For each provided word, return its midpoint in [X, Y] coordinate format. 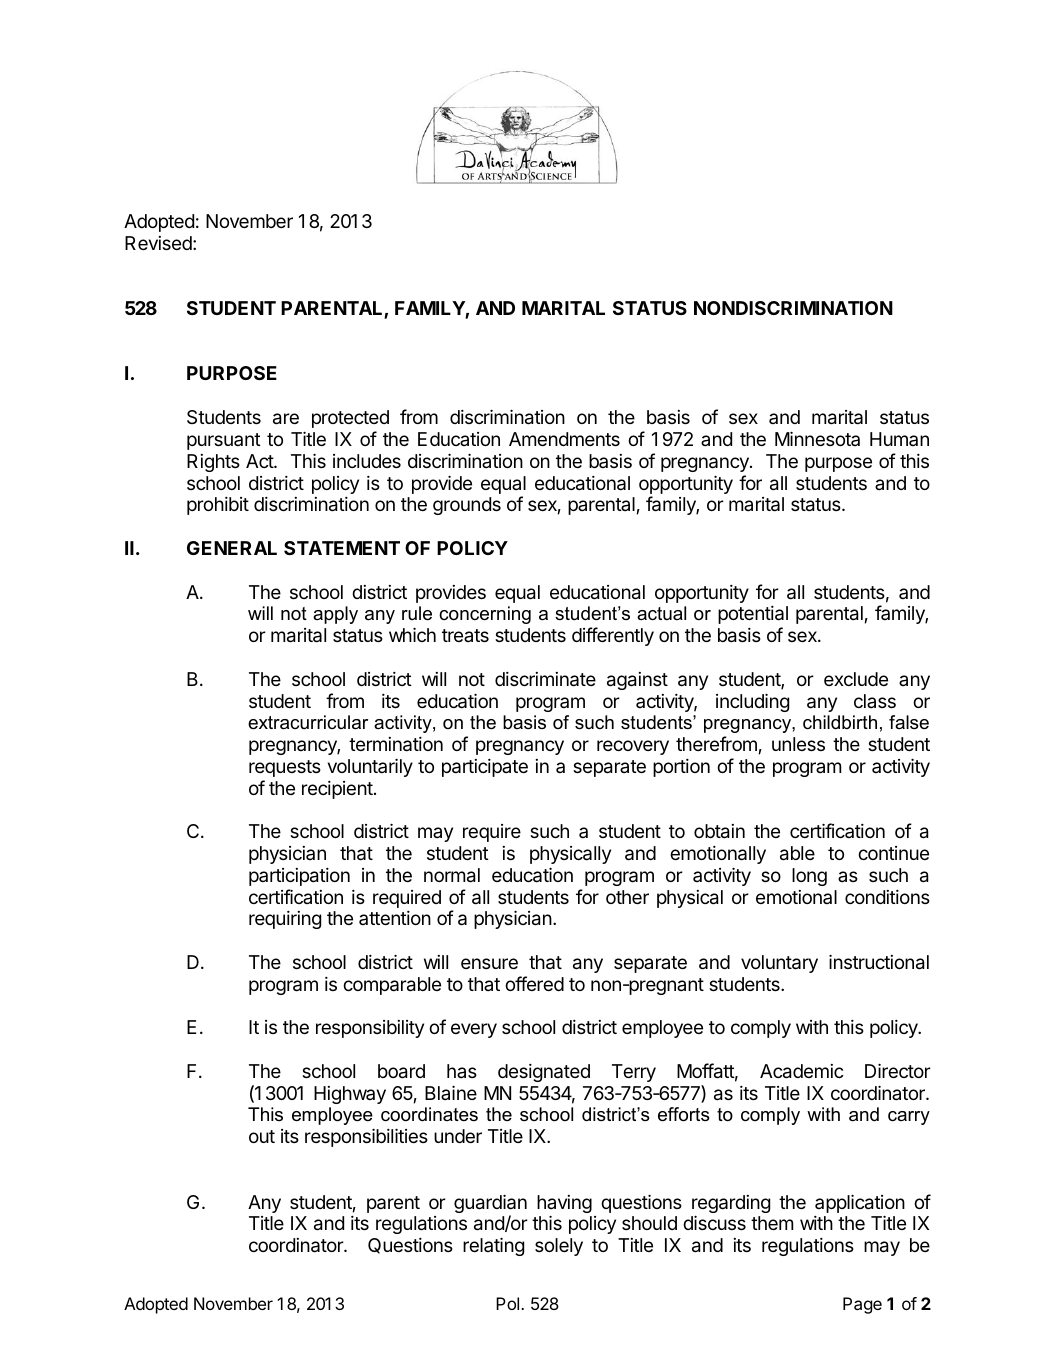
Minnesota [817, 438]
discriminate [545, 679]
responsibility [370, 1029]
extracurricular [308, 722]
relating [493, 1246]
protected [350, 419]
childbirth [840, 722]
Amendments [564, 439]
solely [559, 1247]
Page [862, 1305]
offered [534, 983]
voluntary [779, 964]
